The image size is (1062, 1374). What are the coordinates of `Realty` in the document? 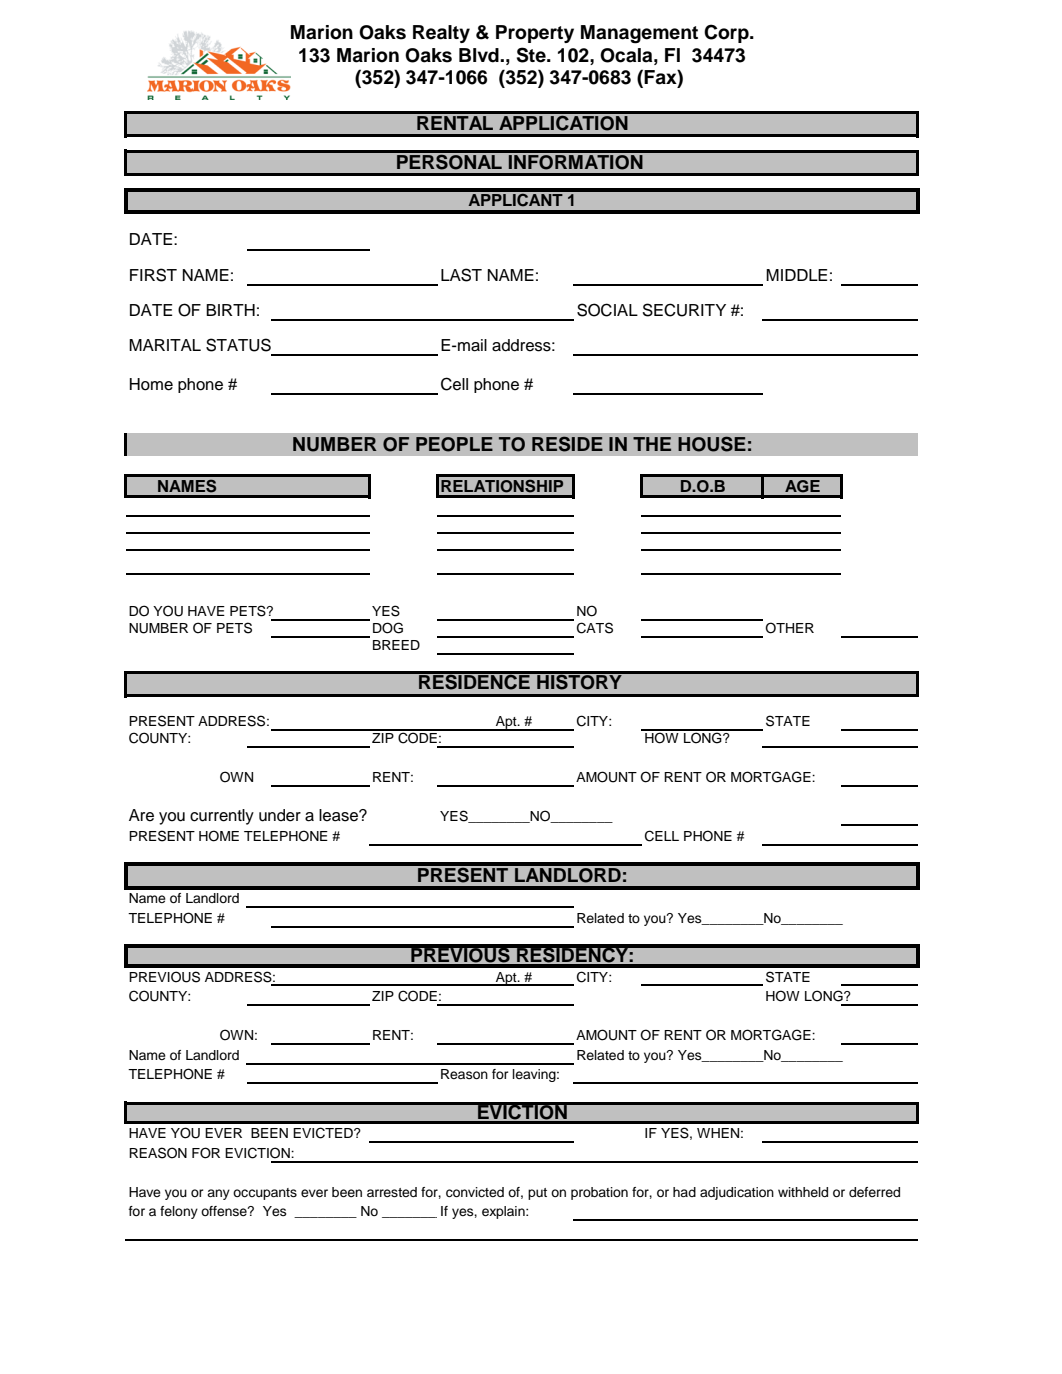 It's located at (441, 34).
